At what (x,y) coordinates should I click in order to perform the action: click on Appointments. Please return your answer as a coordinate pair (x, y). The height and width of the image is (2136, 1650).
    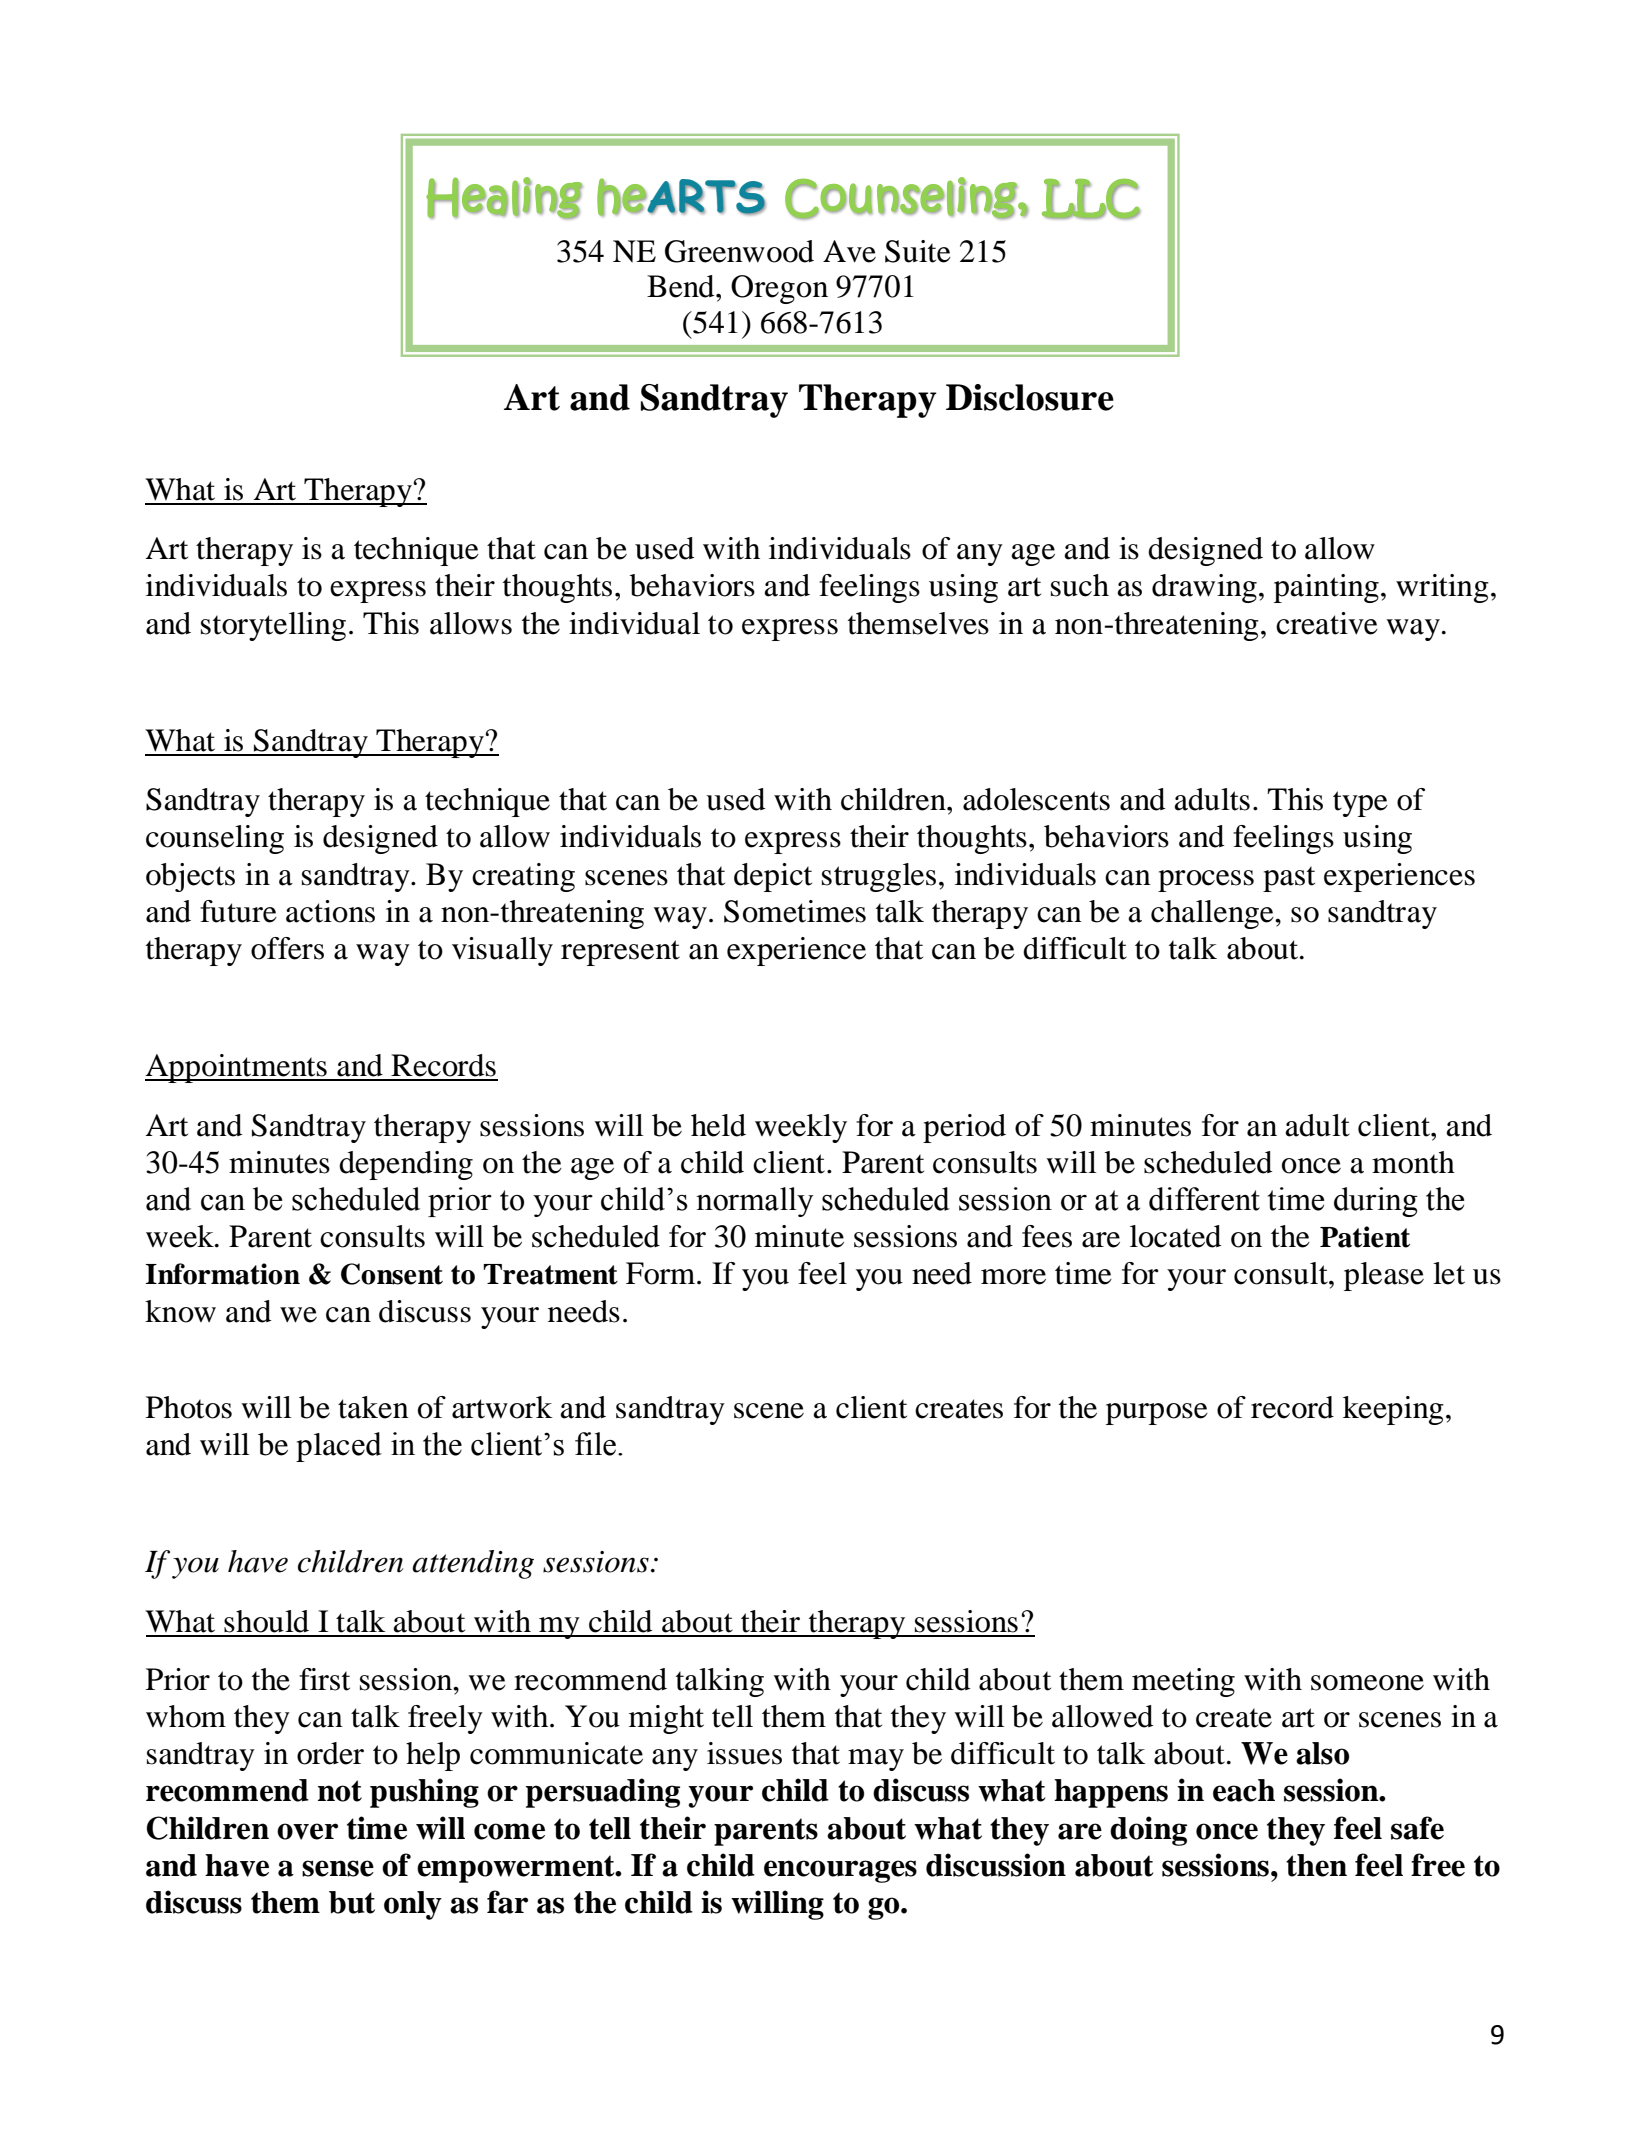
    Looking at the image, I should click on (237, 1068).
